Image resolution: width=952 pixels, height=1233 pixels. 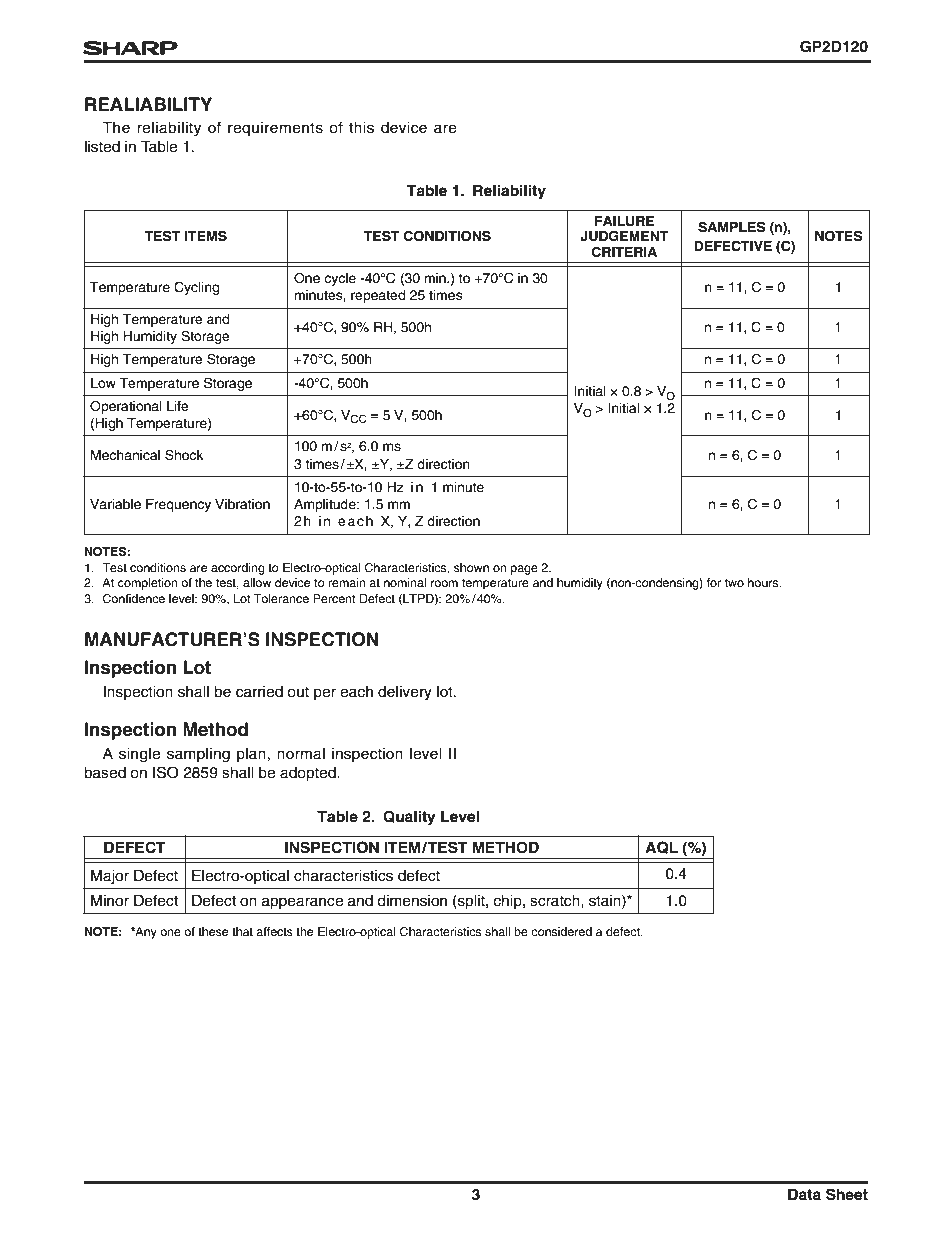 I want to click on repeated, so click(x=378, y=296).
